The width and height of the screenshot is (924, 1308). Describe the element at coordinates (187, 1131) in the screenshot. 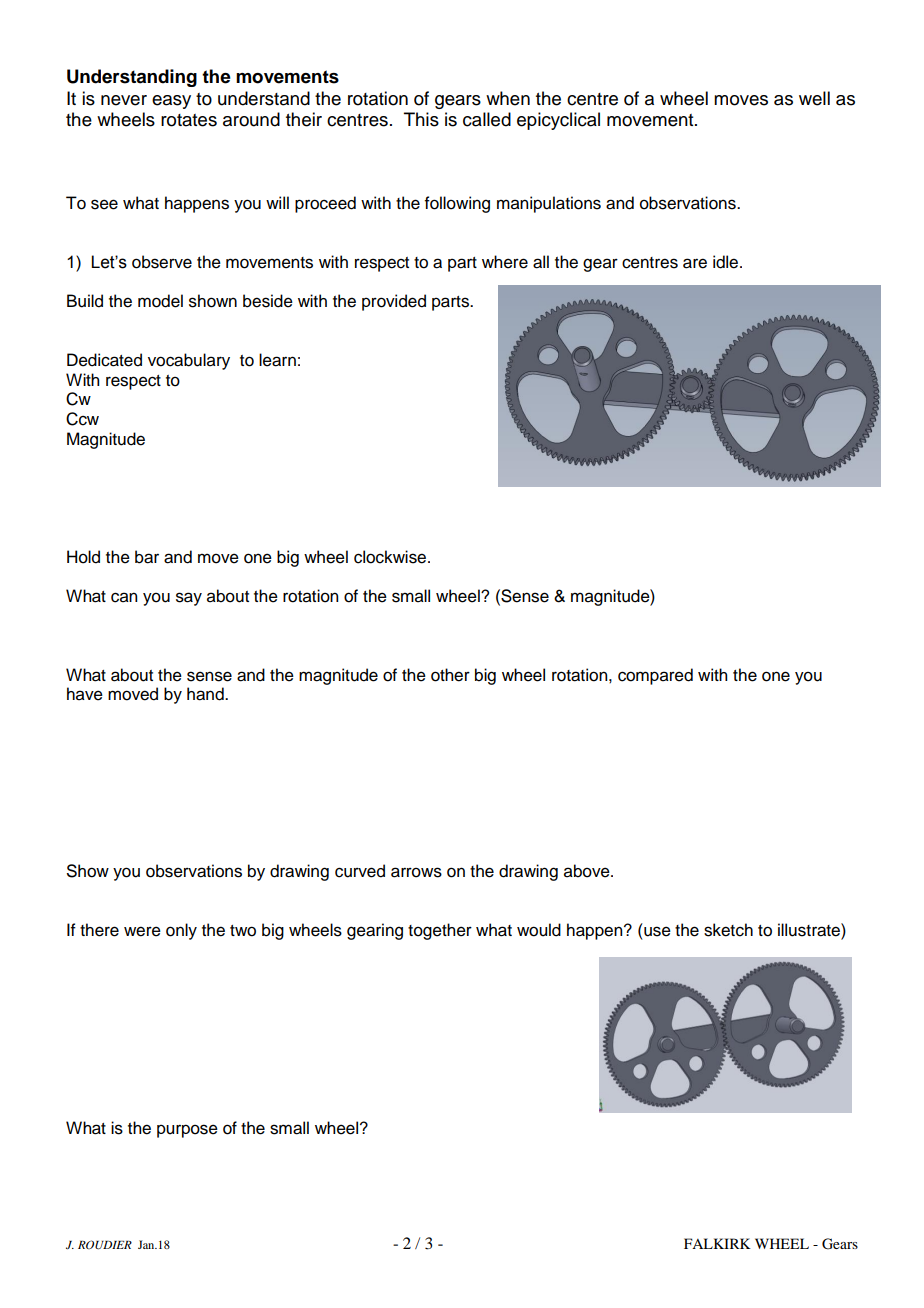

I see `purpose` at that location.
